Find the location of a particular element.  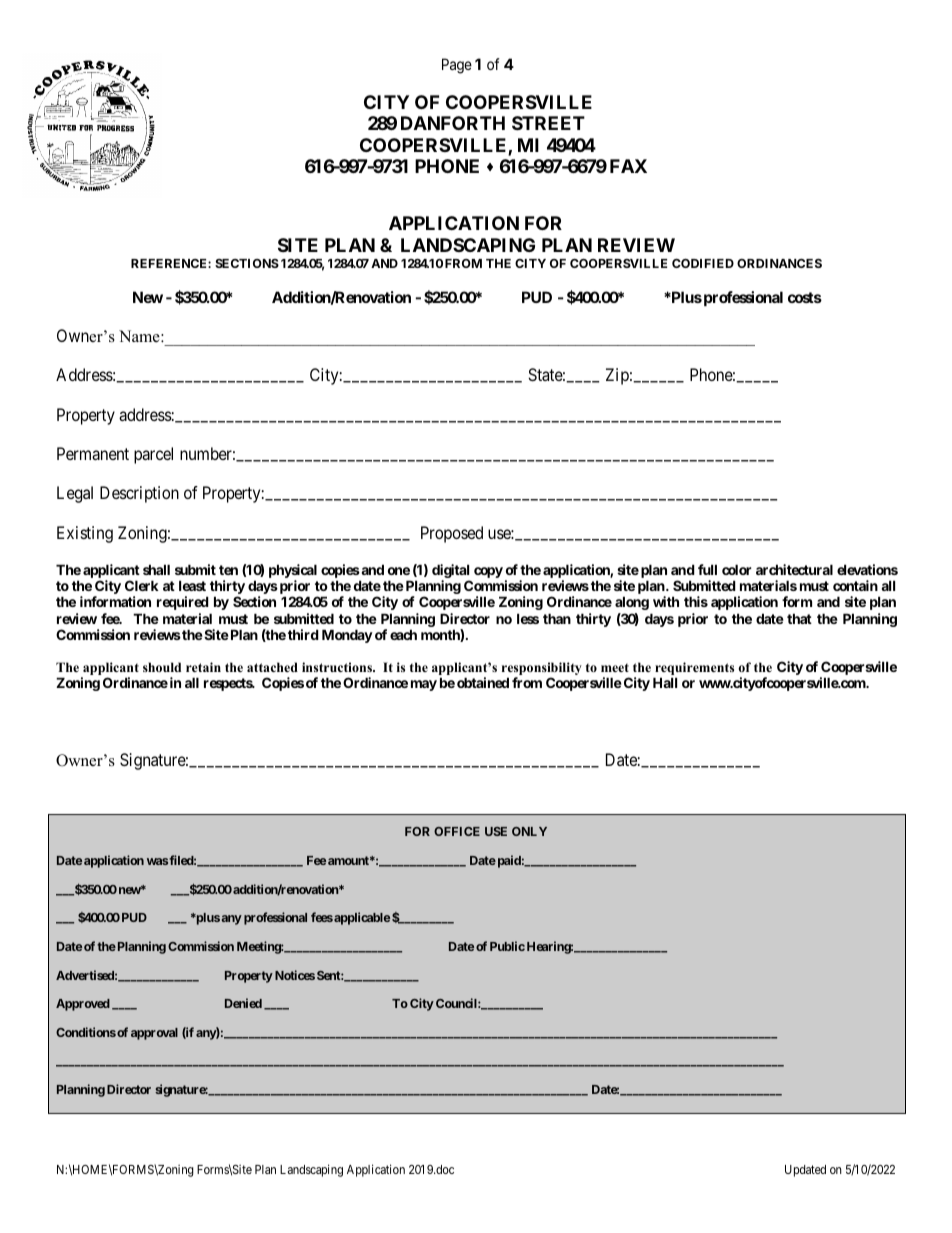

parcel is located at coordinates (153, 455).
